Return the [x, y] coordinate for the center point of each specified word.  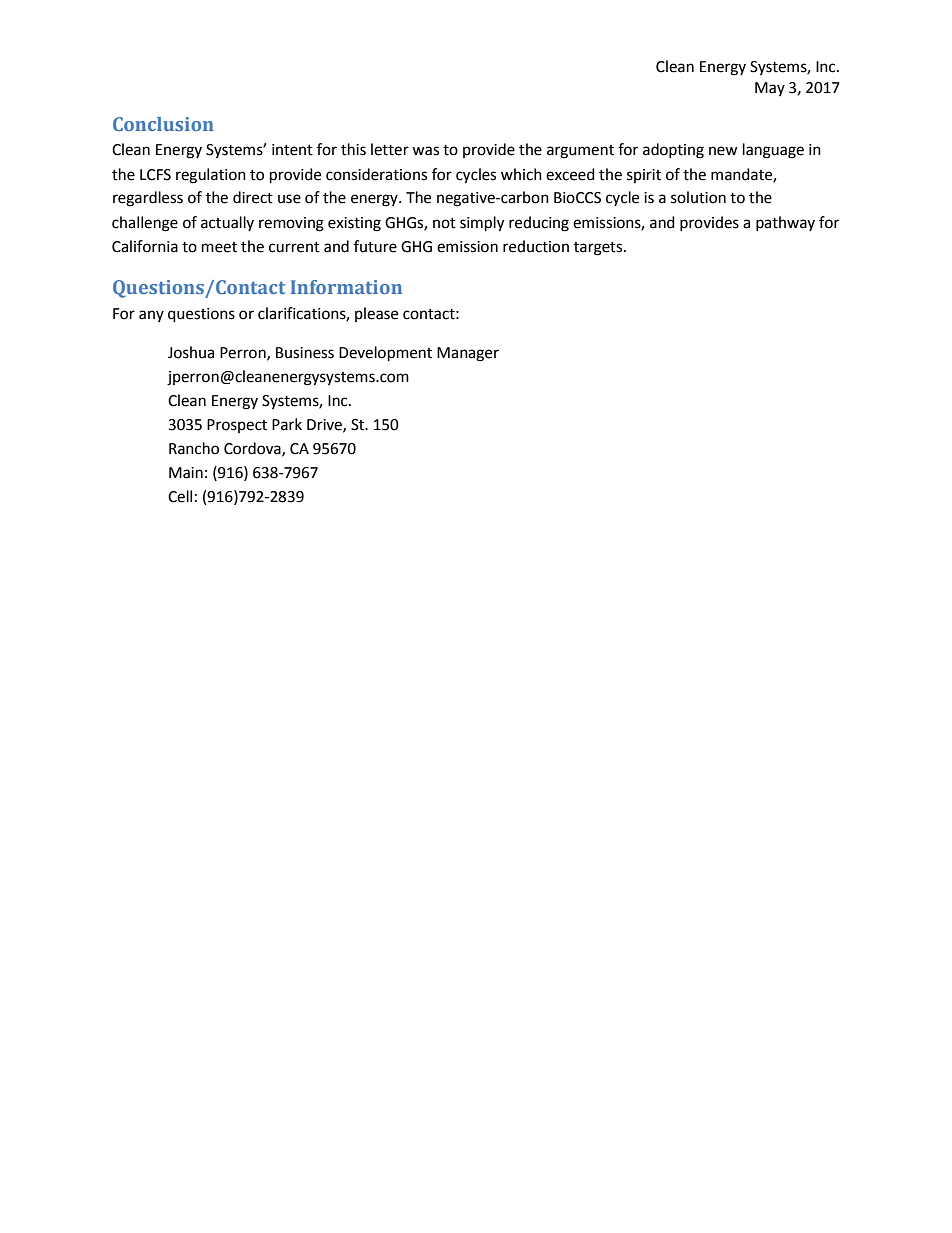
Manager [468, 354]
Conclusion [163, 124]
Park [287, 424]
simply [482, 224]
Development [385, 354]
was [425, 151]
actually [227, 223]
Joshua [191, 352]
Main [186, 473]
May [770, 89]
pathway [785, 223]
